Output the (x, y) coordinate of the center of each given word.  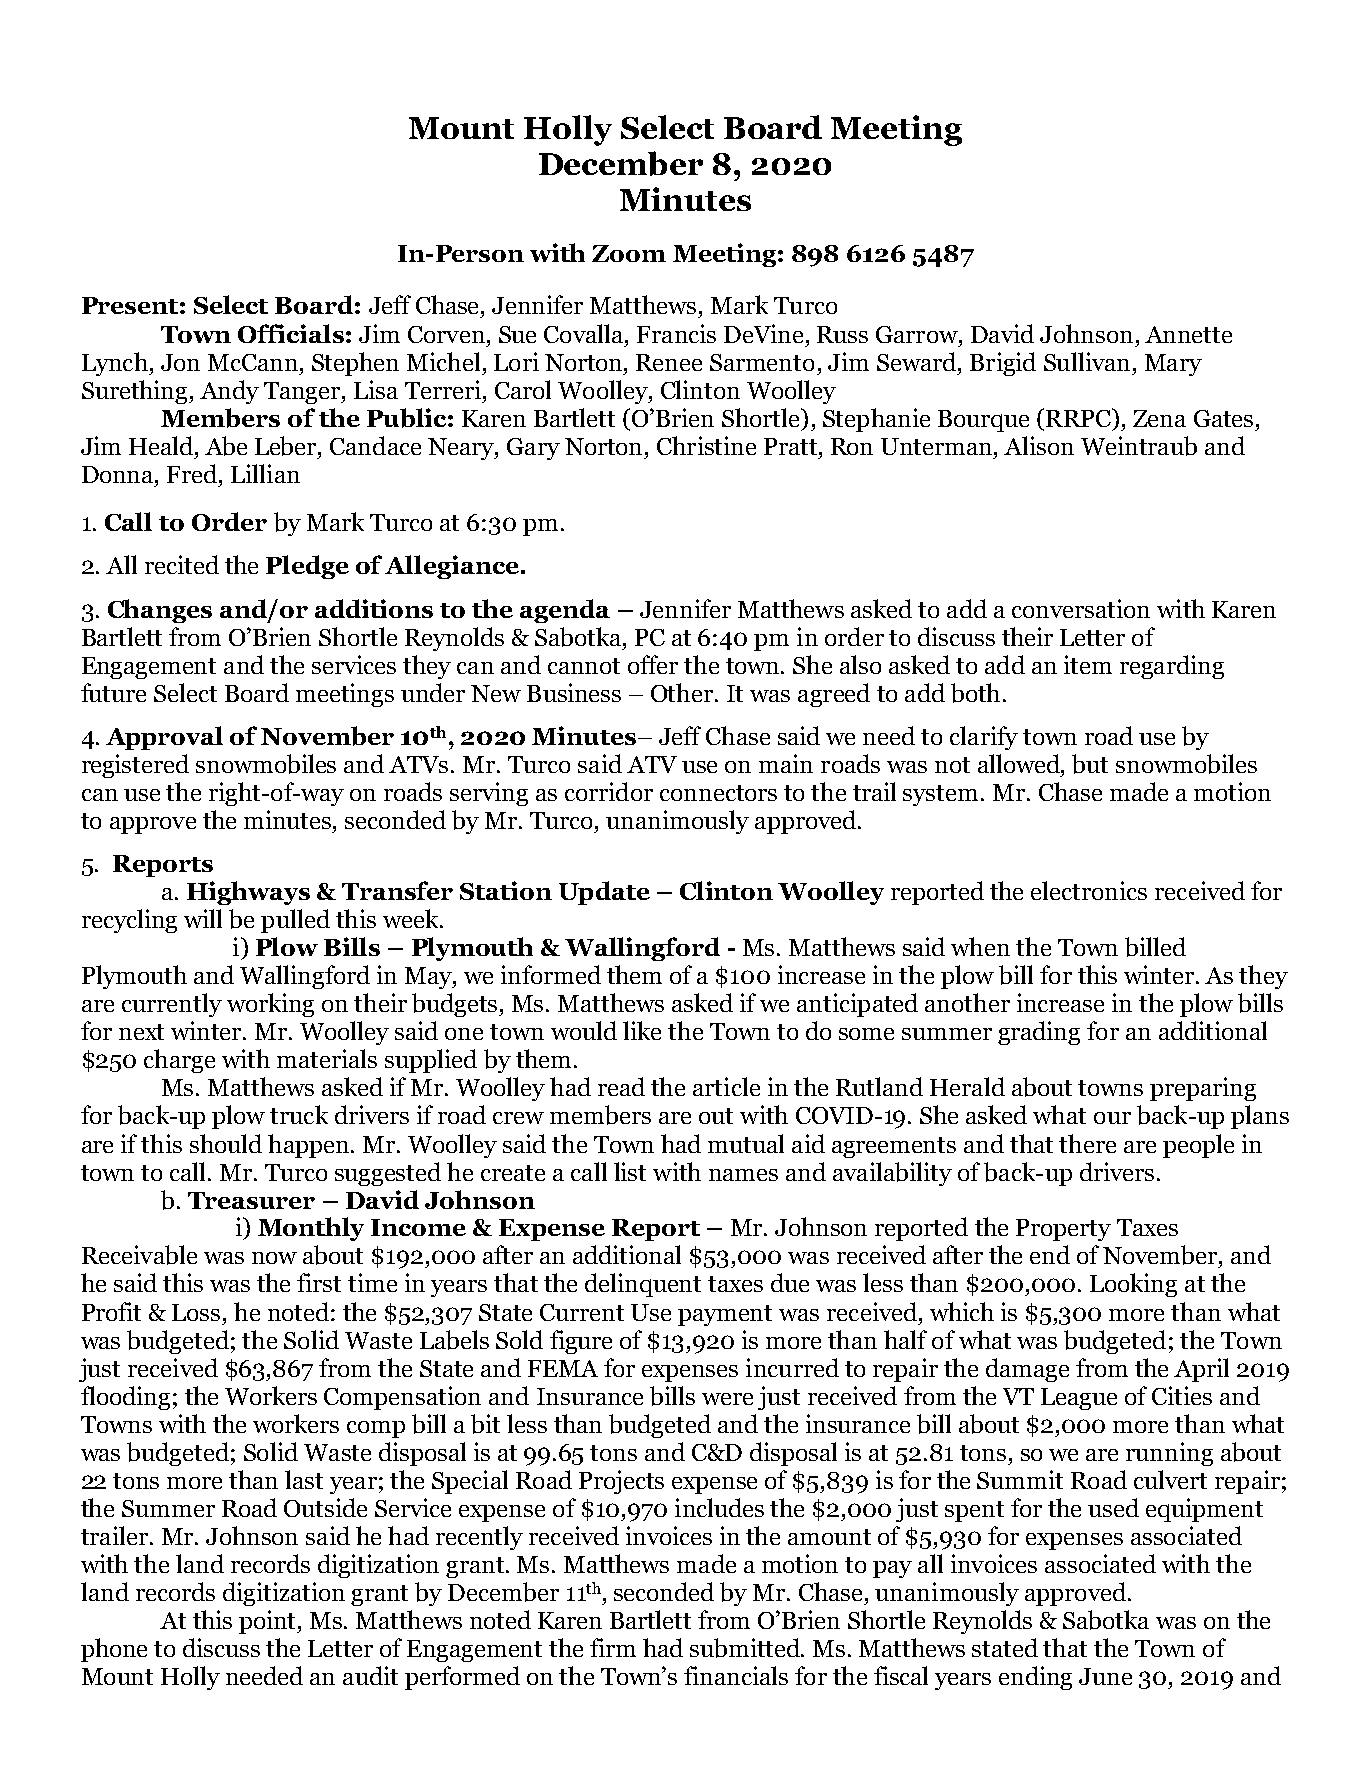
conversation (1081, 608)
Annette (1188, 334)
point (269, 1622)
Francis (676, 333)
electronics (1089, 890)
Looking (1133, 1285)
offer (653, 664)
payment (725, 1315)
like (642, 1030)
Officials (291, 333)
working (270, 1005)
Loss (196, 1312)
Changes (160, 611)
